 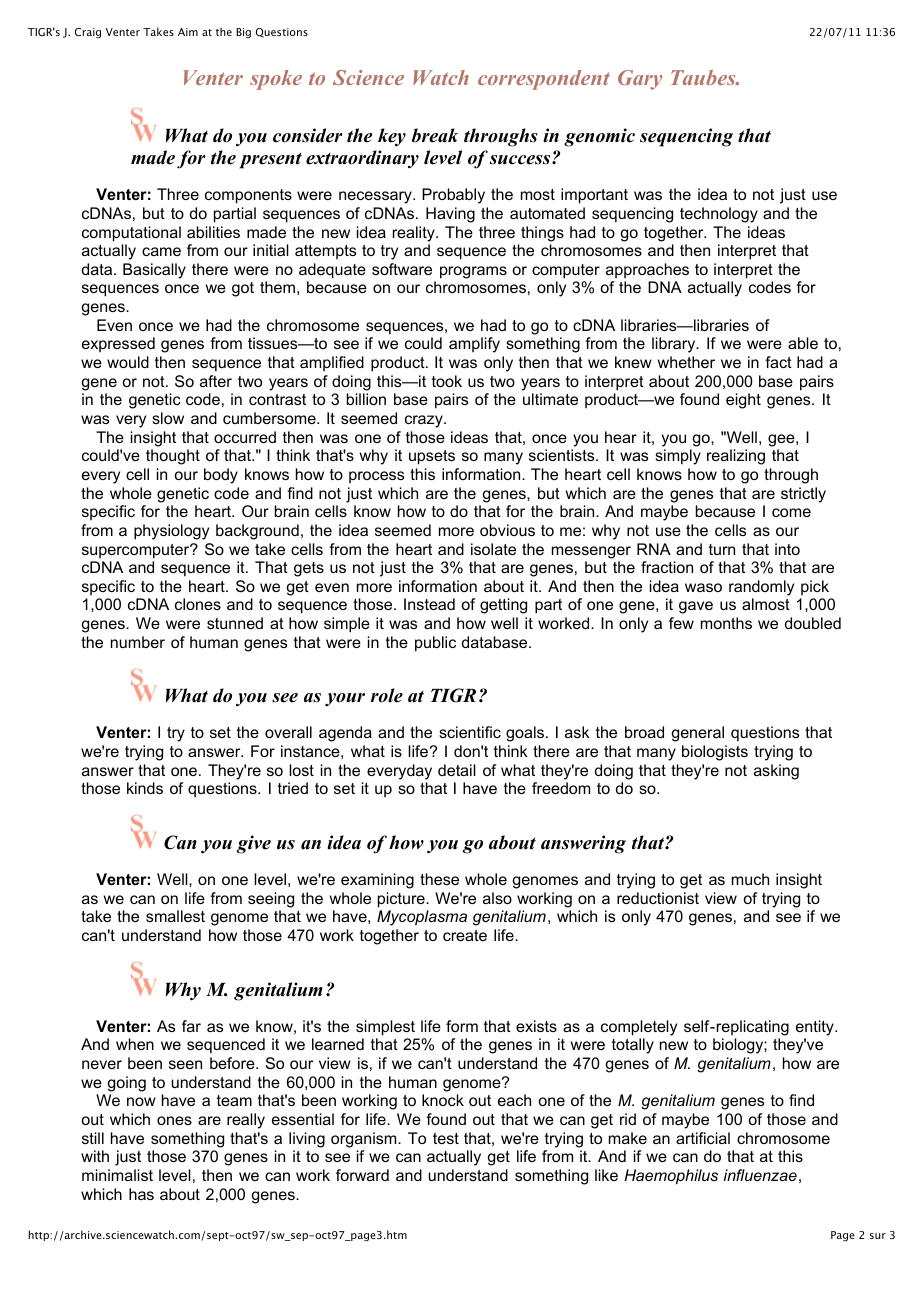 What do you see at coordinates (473, 272) in the page?
I see `programs` at bounding box center [473, 272].
